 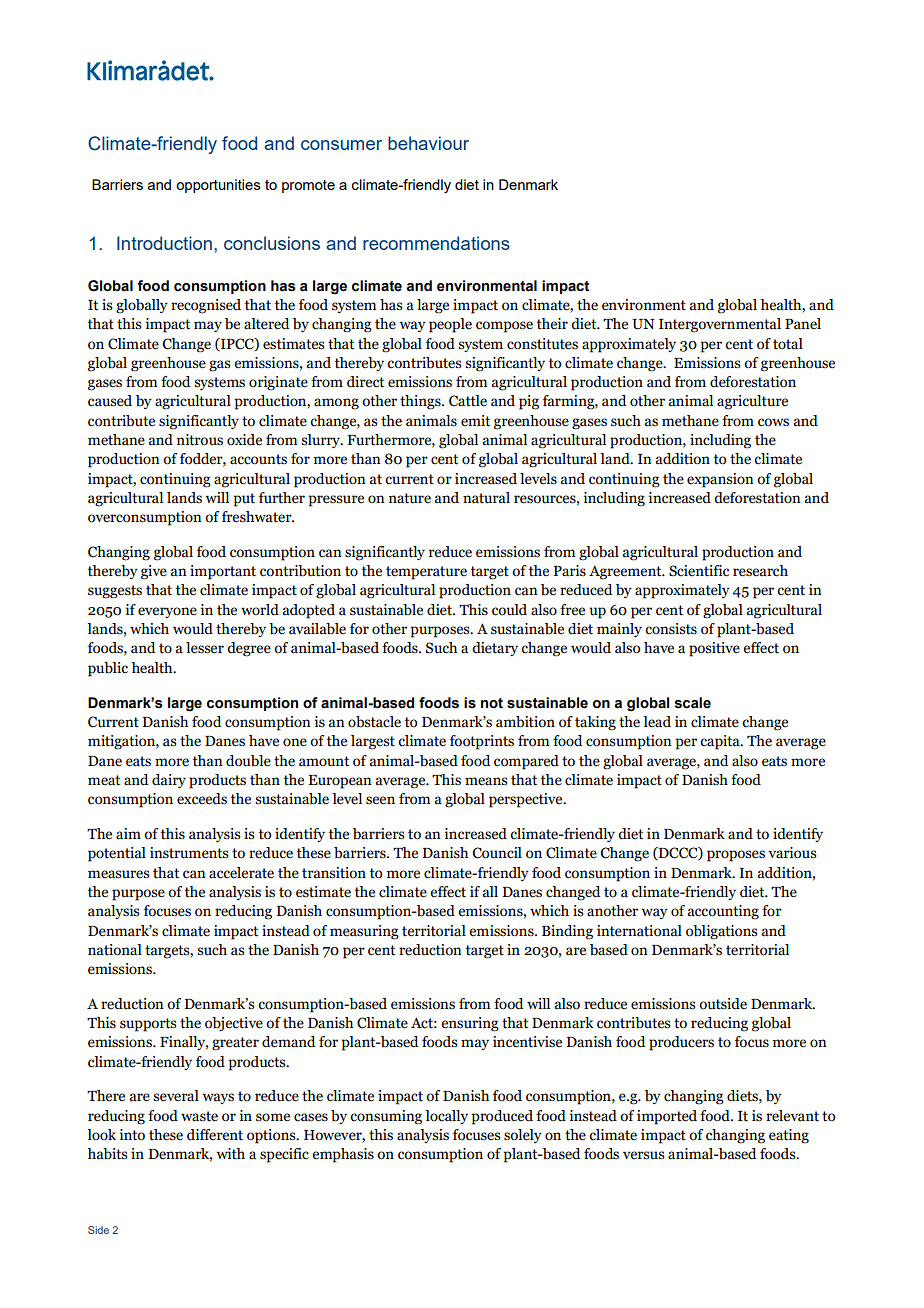 What do you see at coordinates (468, 401) in the screenshot?
I see `Cattle` at bounding box center [468, 401].
